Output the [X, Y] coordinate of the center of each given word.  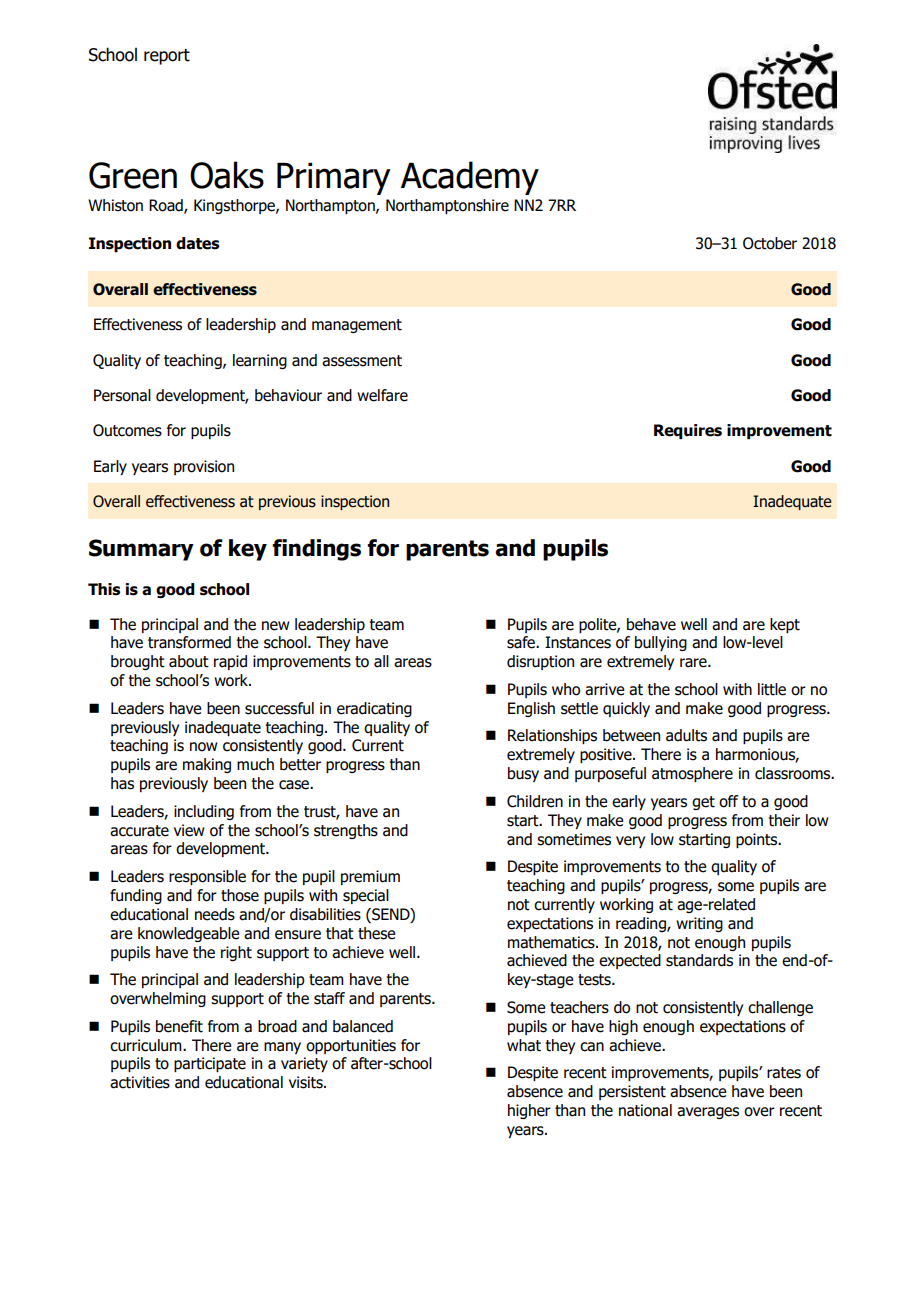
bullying [661, 643]
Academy [470, 178]
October [770, 243]
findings [316, 550]
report [167, 57]
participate [210, 1064]
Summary [141, 550]
